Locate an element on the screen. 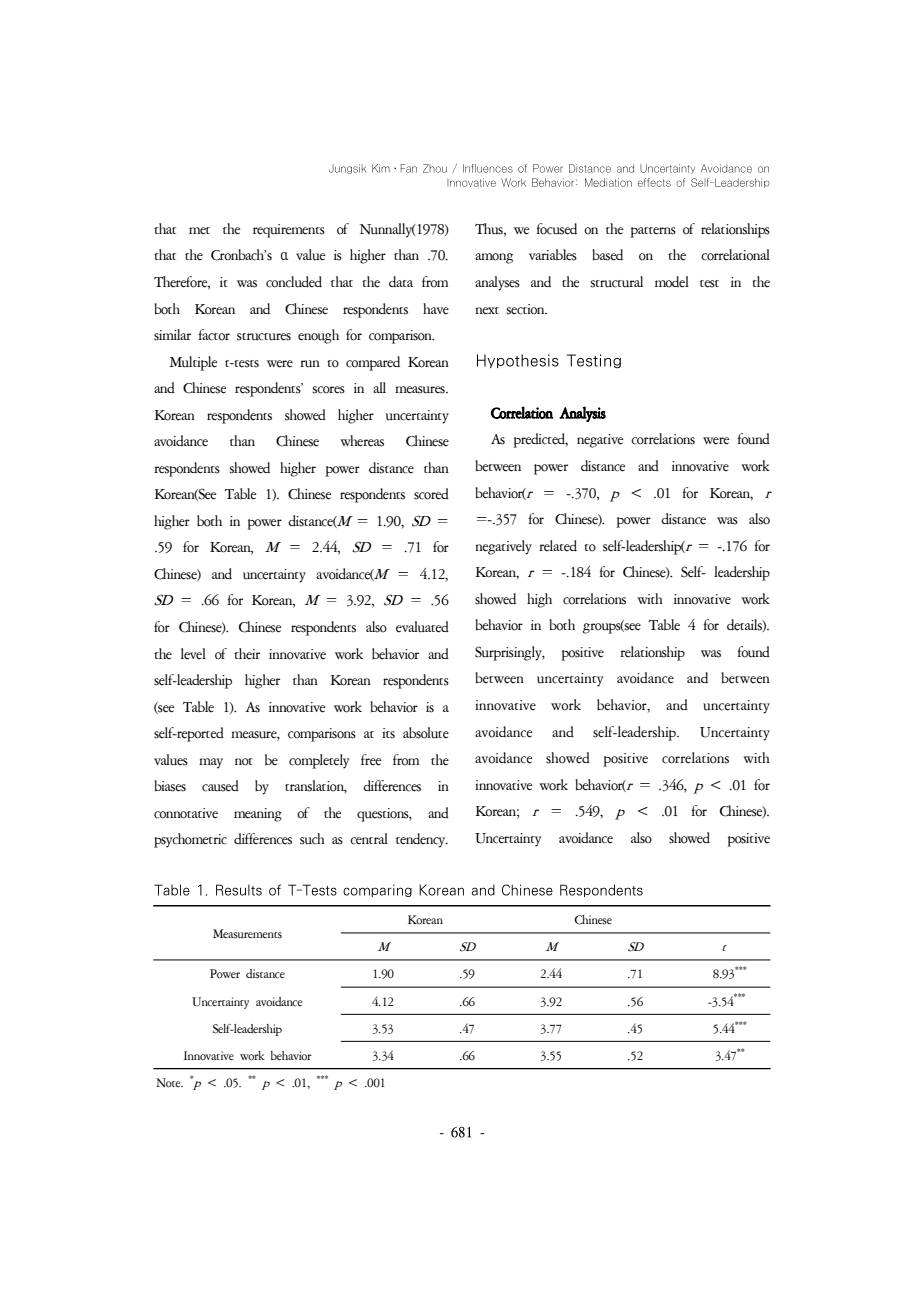  Zhou is located at coordinates (438, 168).
